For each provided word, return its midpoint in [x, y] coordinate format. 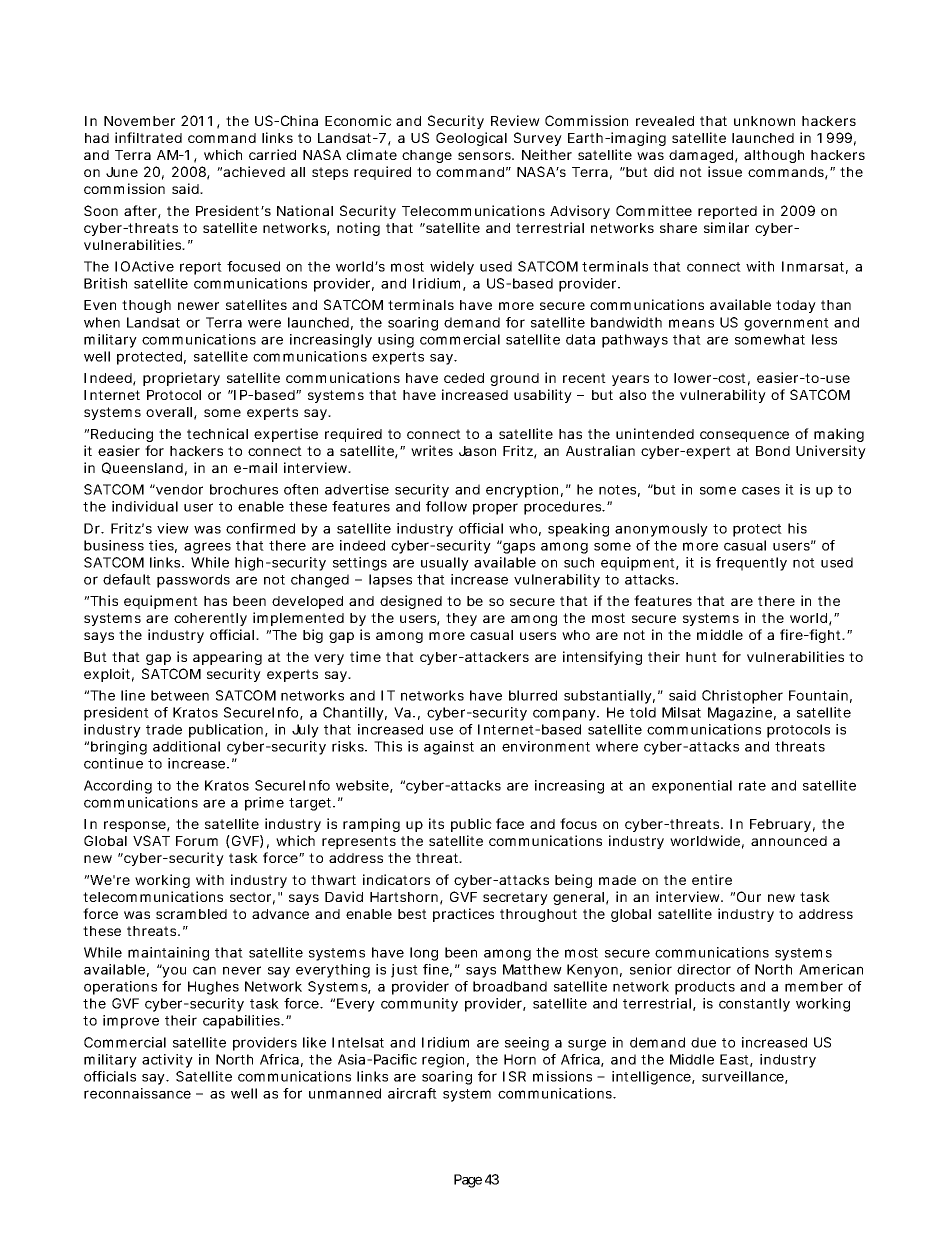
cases [761, 490]
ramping [371, 825]
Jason [477, 451]
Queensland [144, 469]
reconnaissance [137, 1093]
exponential [692, 787]
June [122, 172]
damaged [703, 156]
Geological [471, 139]
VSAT [151, 840]
